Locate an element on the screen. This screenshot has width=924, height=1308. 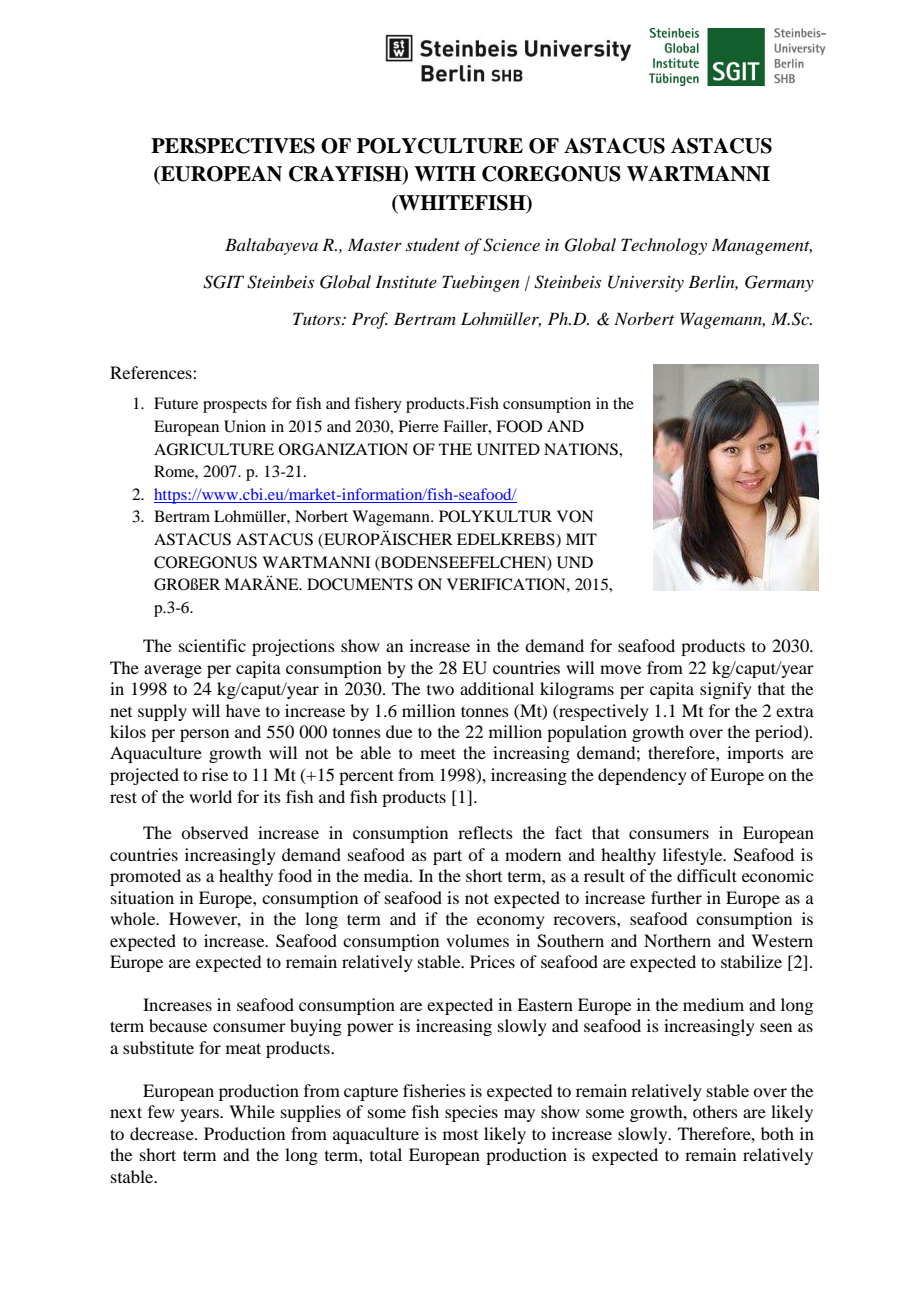
WITH is located at coordinates (445, 174).
